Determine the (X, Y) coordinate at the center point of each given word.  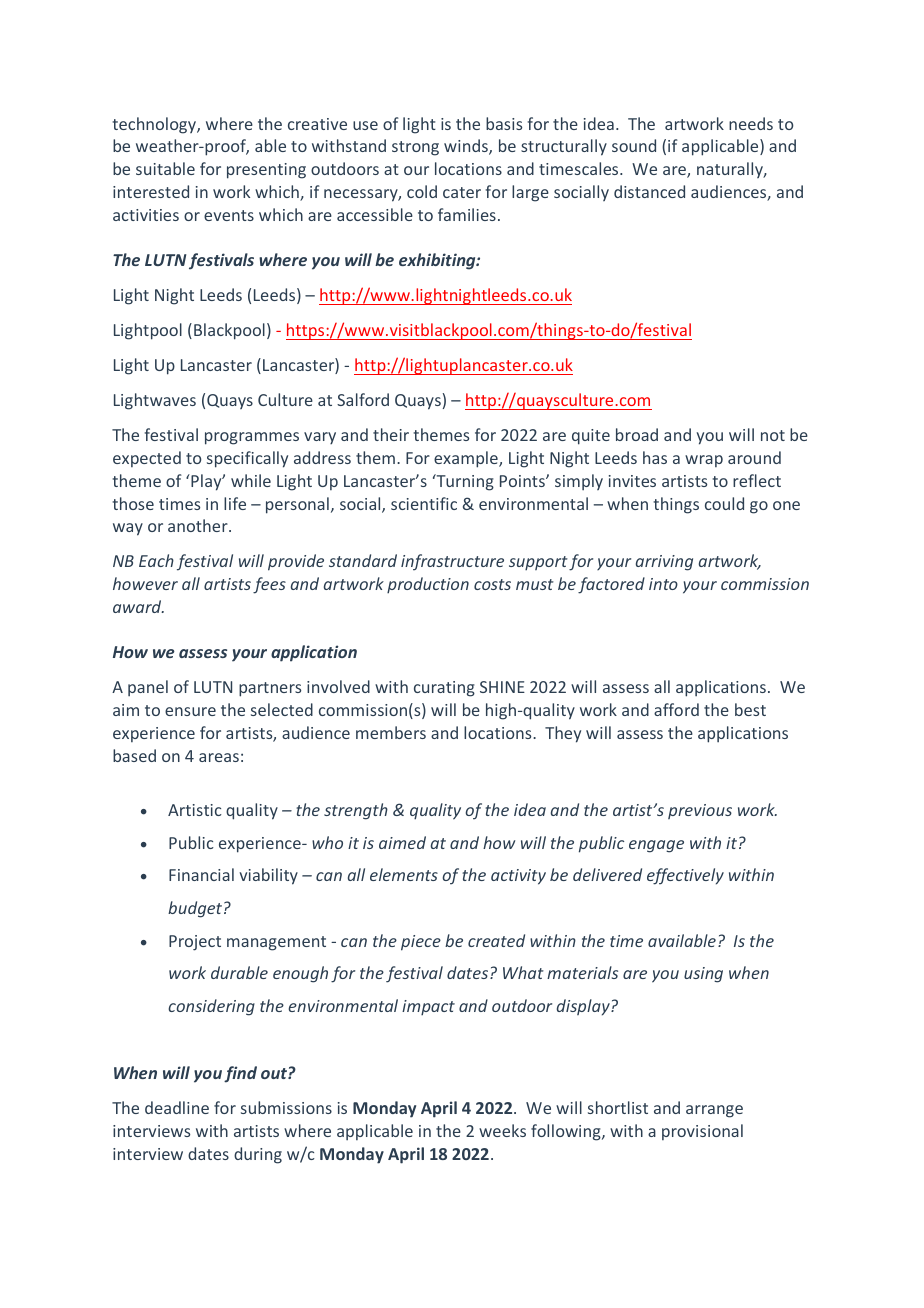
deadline (177, 1107)
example (467, 459)
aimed (402, 842)
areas (219, 757)
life (235, 503)
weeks (502, 1130)
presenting (266, 171)
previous (700, 811)
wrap (704, 461)
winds (467, 147)
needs (751, 123)
